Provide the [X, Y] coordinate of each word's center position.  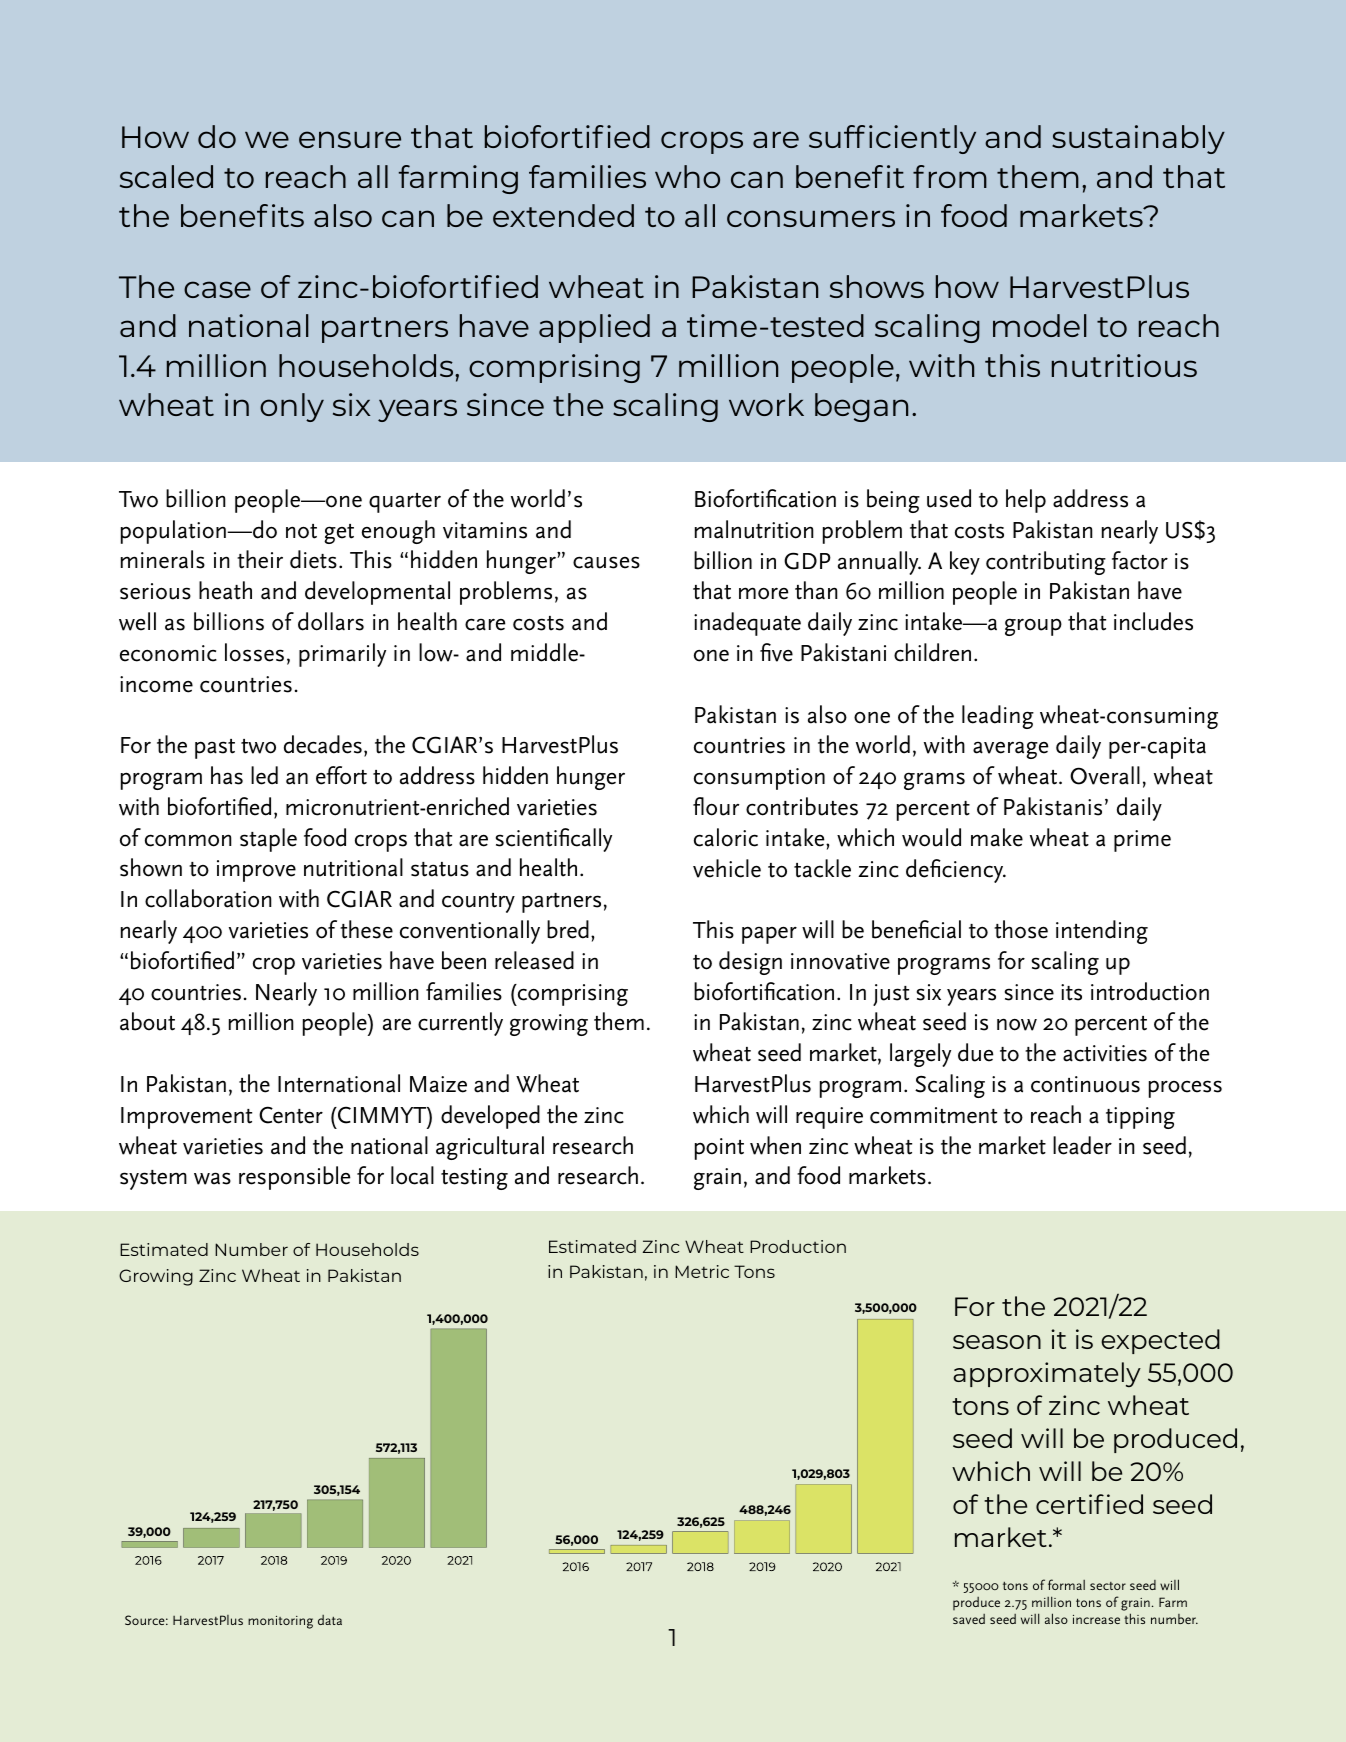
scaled [166, 176]
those [1021, 929]
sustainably [1138, 139]
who [687, 176]
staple [268, 840]
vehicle [727, 868]
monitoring [280, 1622]
